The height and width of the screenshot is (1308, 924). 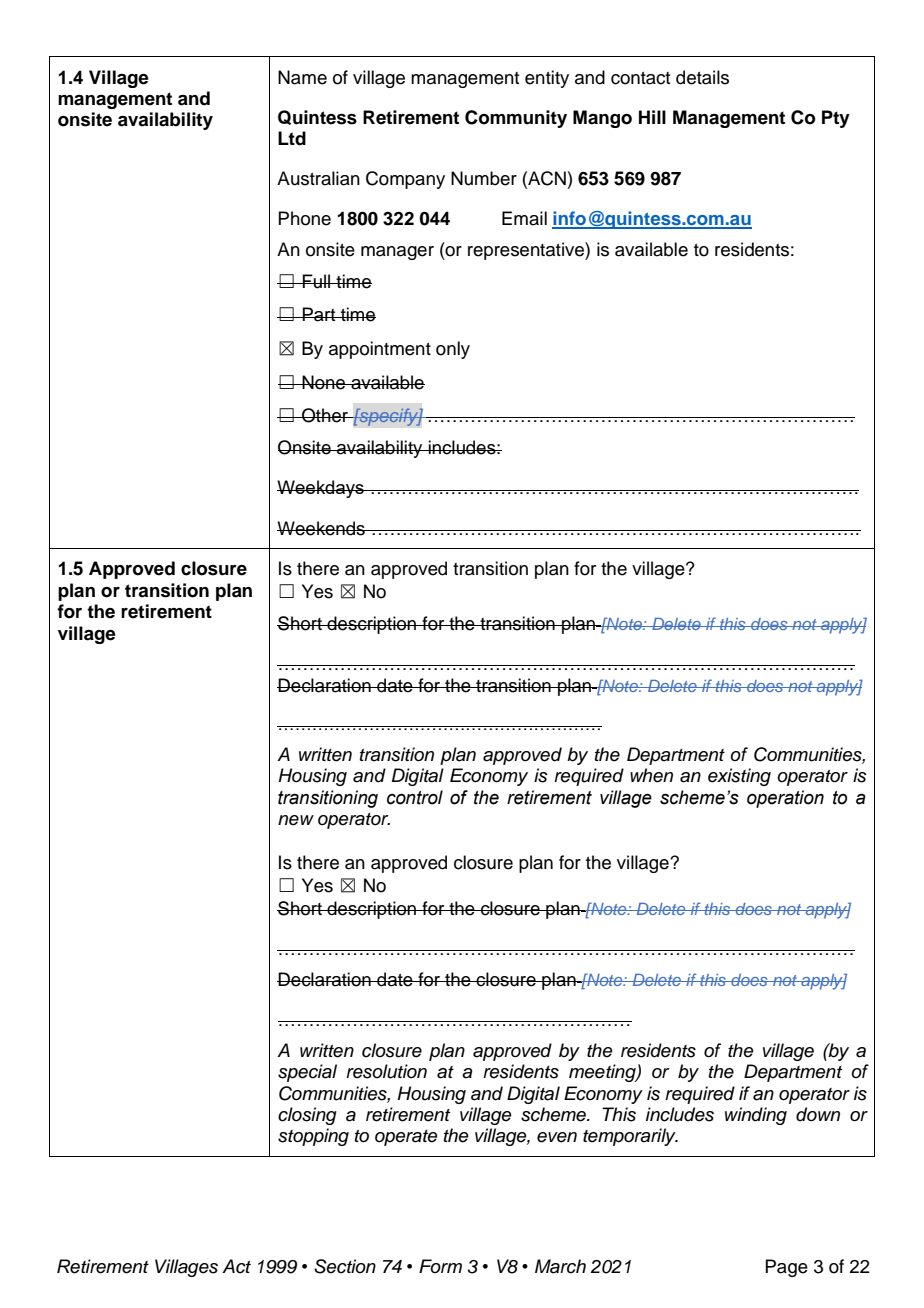 What do you see at coordinates (547, 79) in the screenshot?
I see `entity` at bounding box center [547, 79].
